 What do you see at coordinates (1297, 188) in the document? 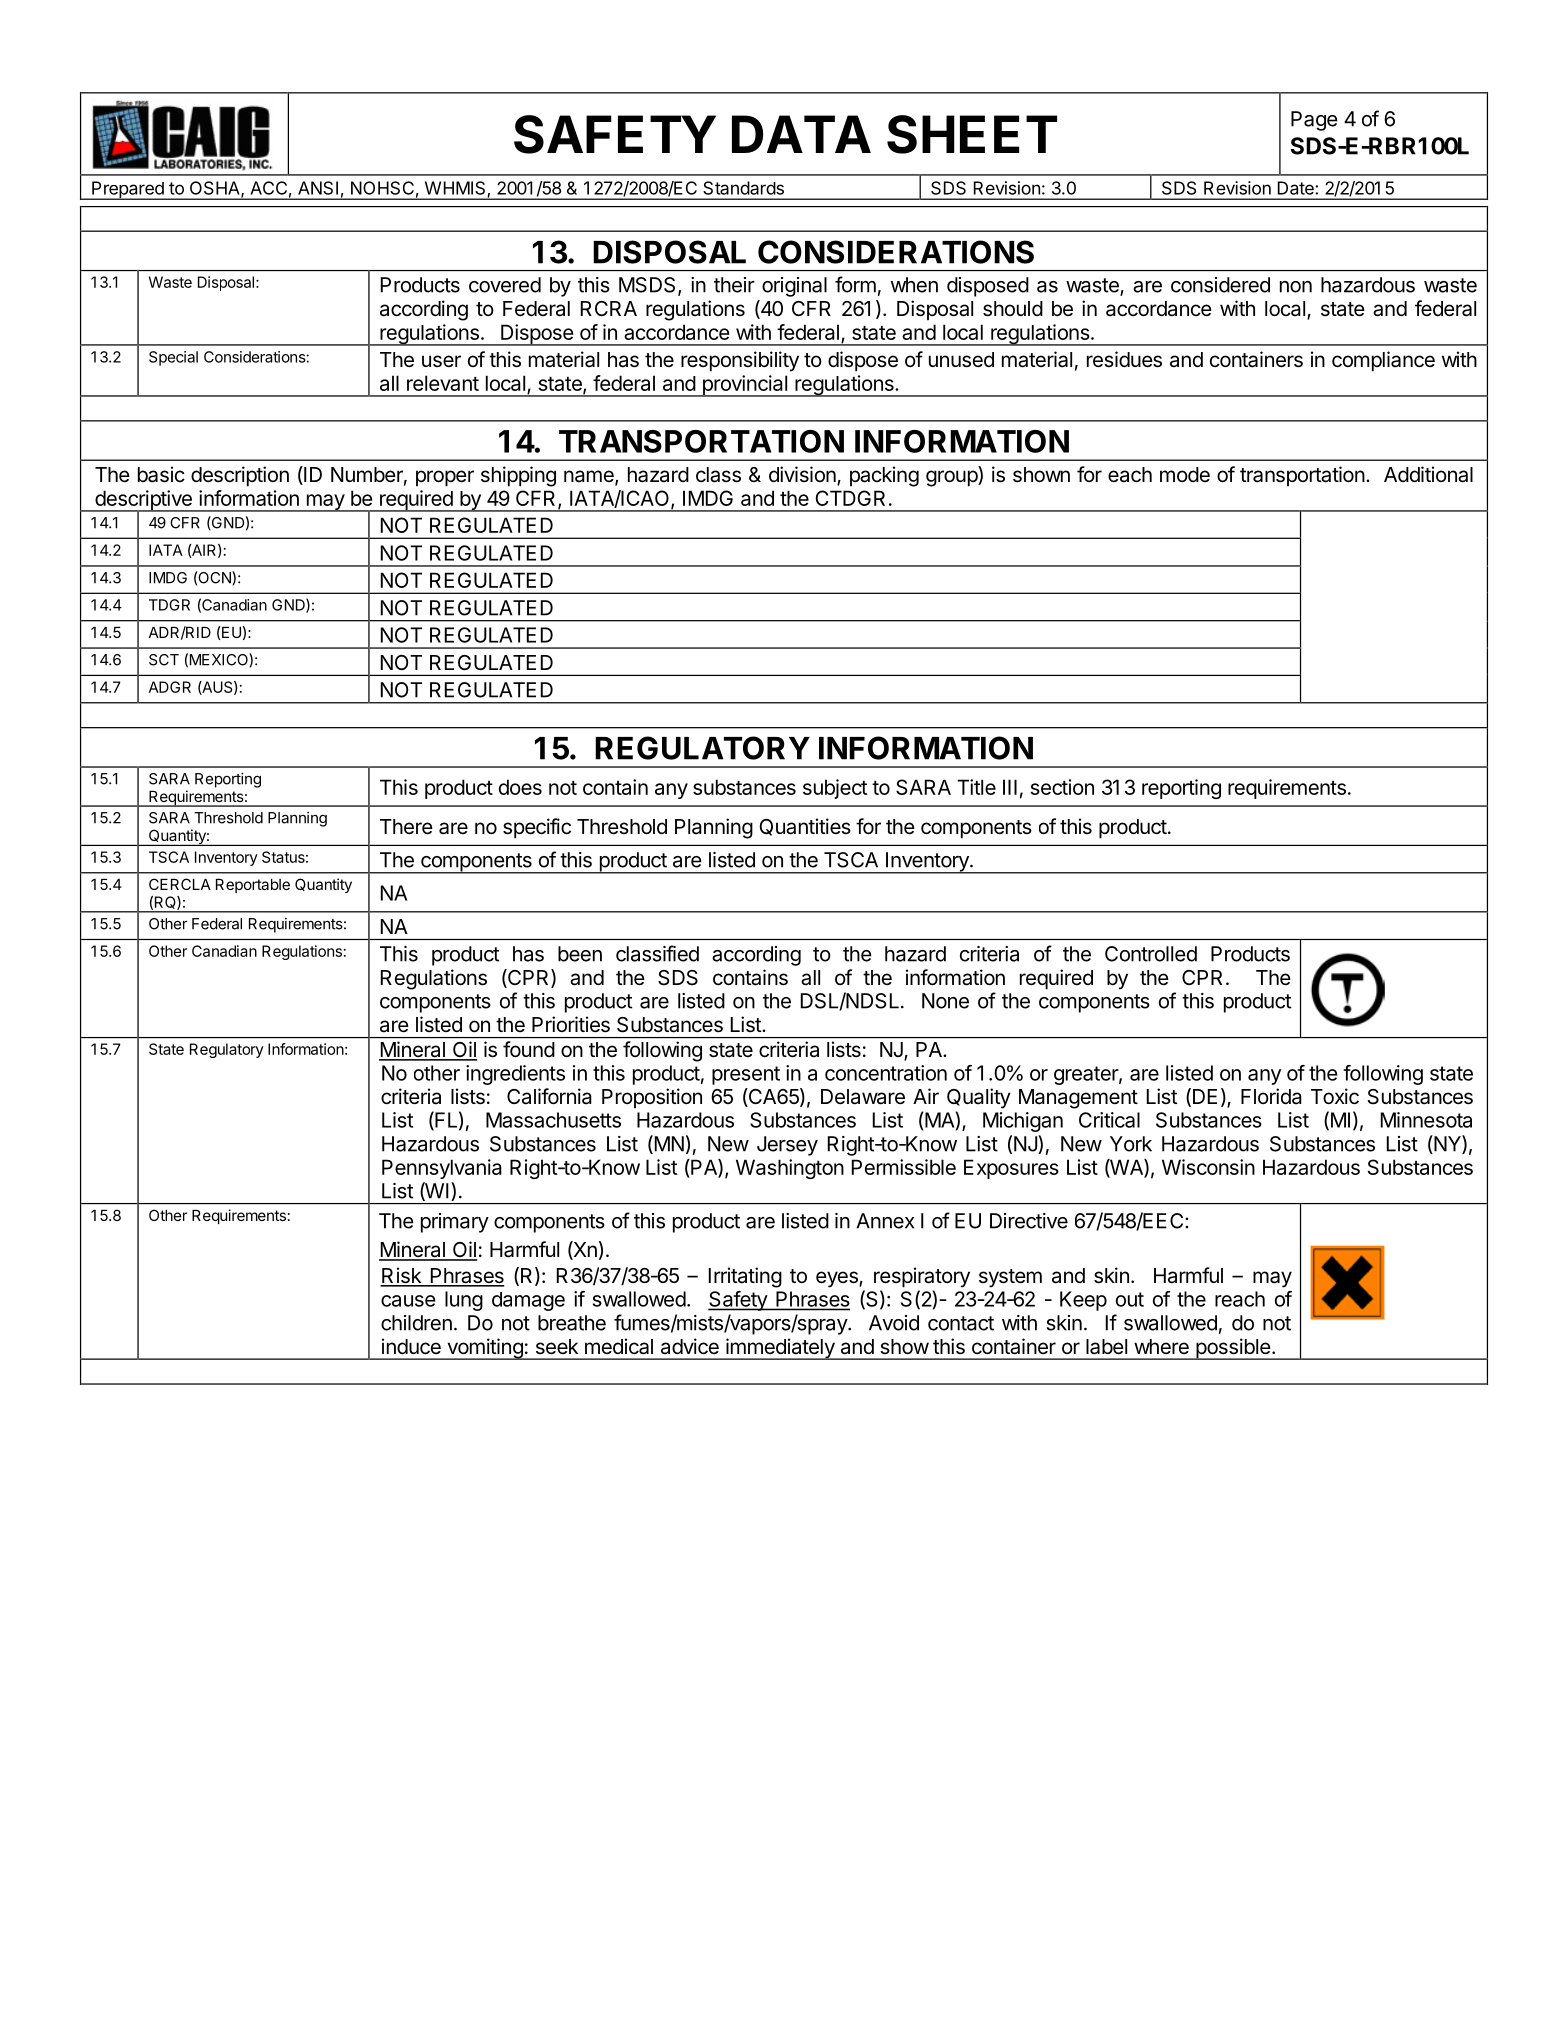
I see `Date` at bounding box center [1297, 188].
